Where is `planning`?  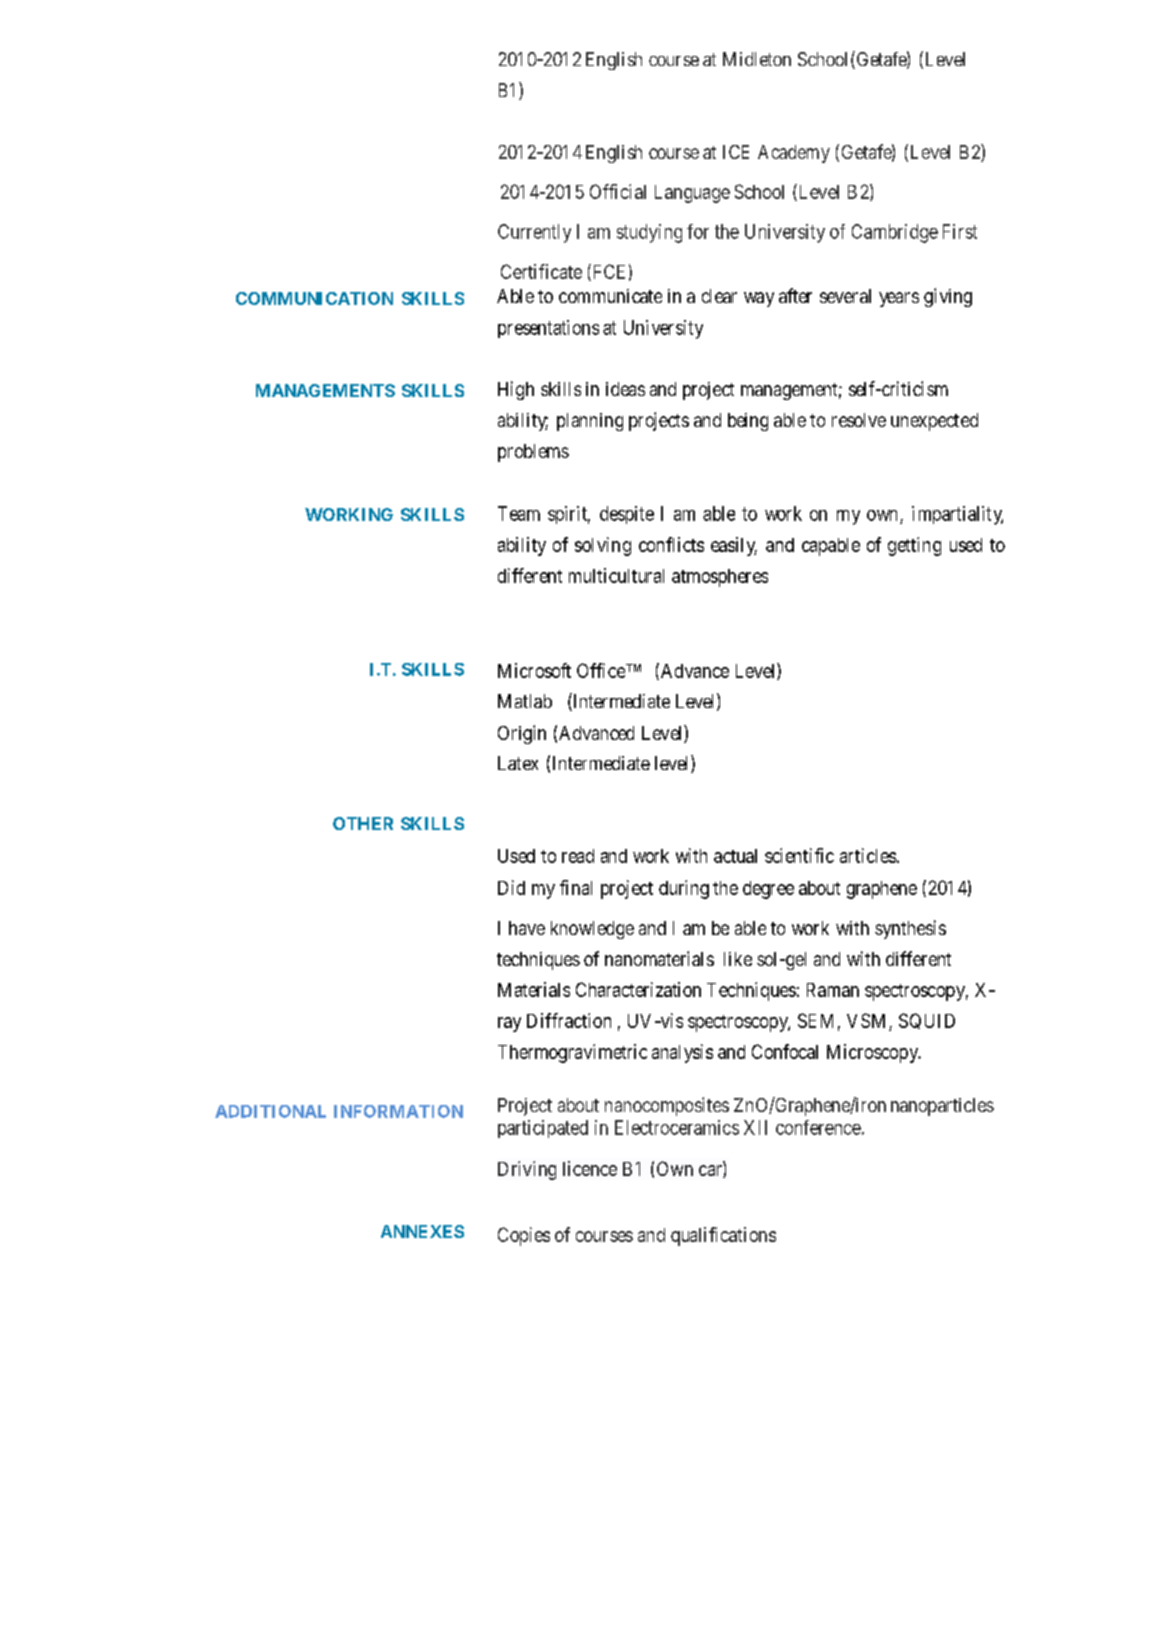 planning is located at coordinates (590, 422).
